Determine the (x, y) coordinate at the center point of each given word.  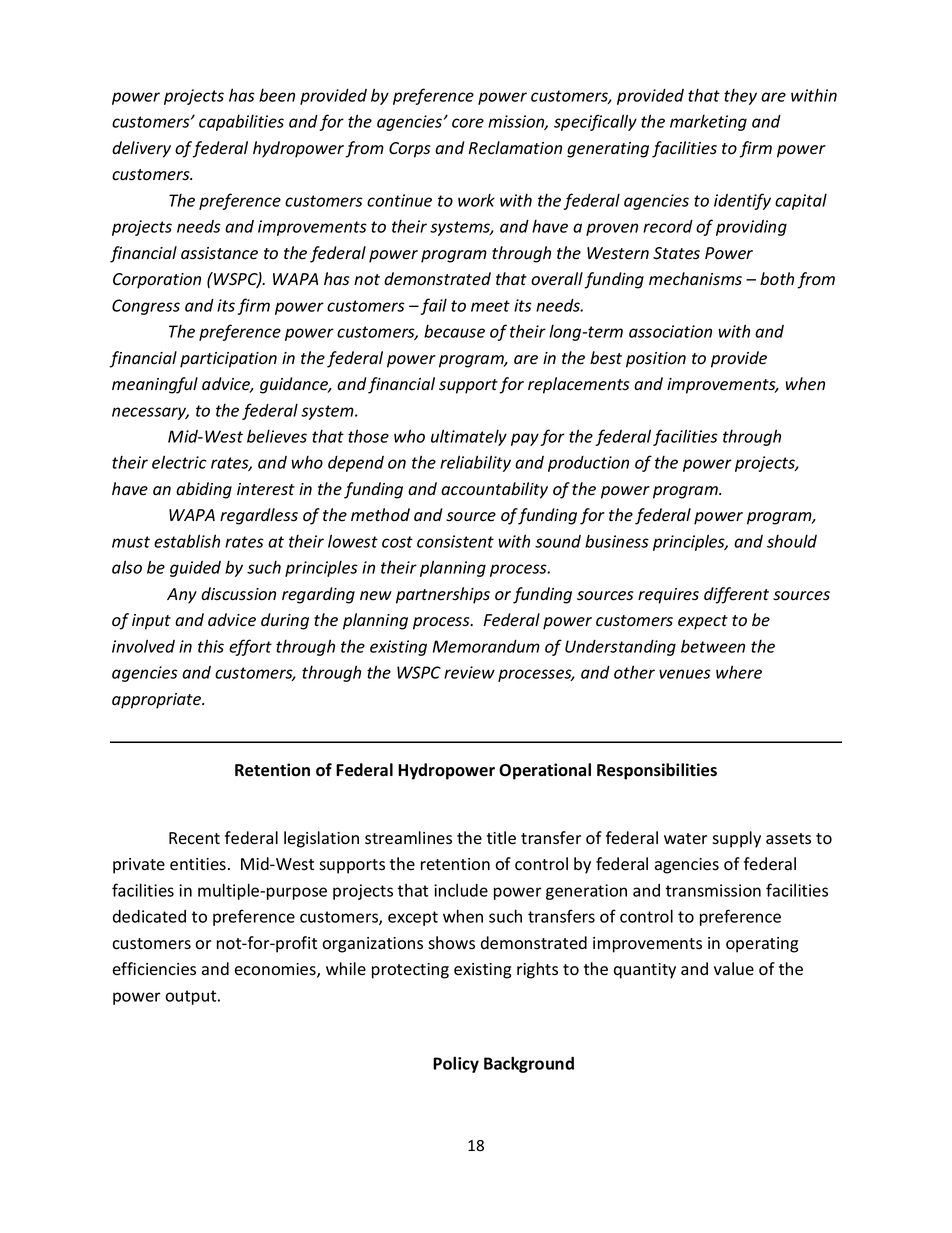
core (468, 123)
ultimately (469, 437)
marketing (708, 122)
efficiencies (154, 969)
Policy (456, 1064)
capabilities (241, 122)
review (469, 672)
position (656, 360)
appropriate (158, 701)
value (734, 969)
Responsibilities (657, 771)
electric (179, 462)
